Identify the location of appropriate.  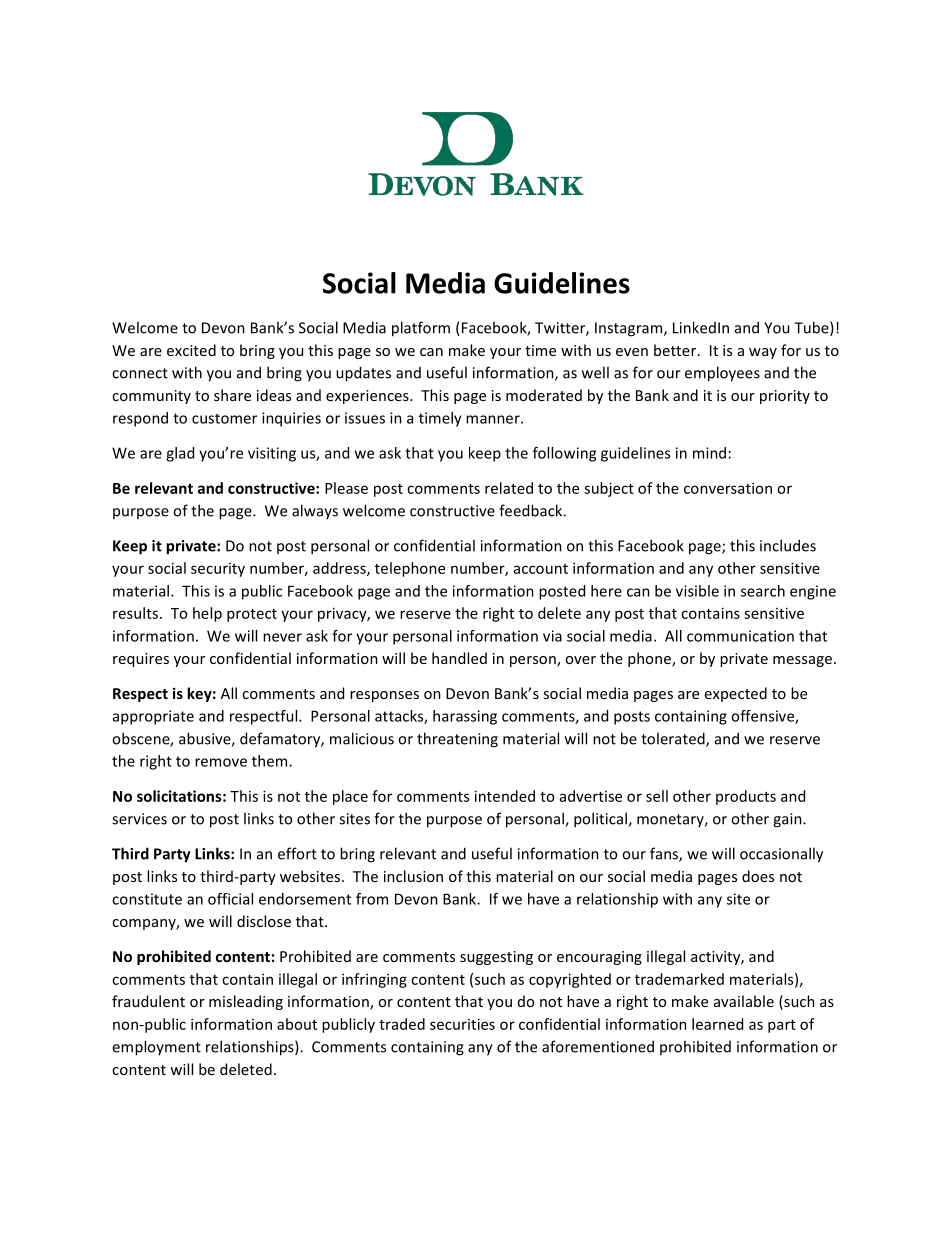
(153, 717).
